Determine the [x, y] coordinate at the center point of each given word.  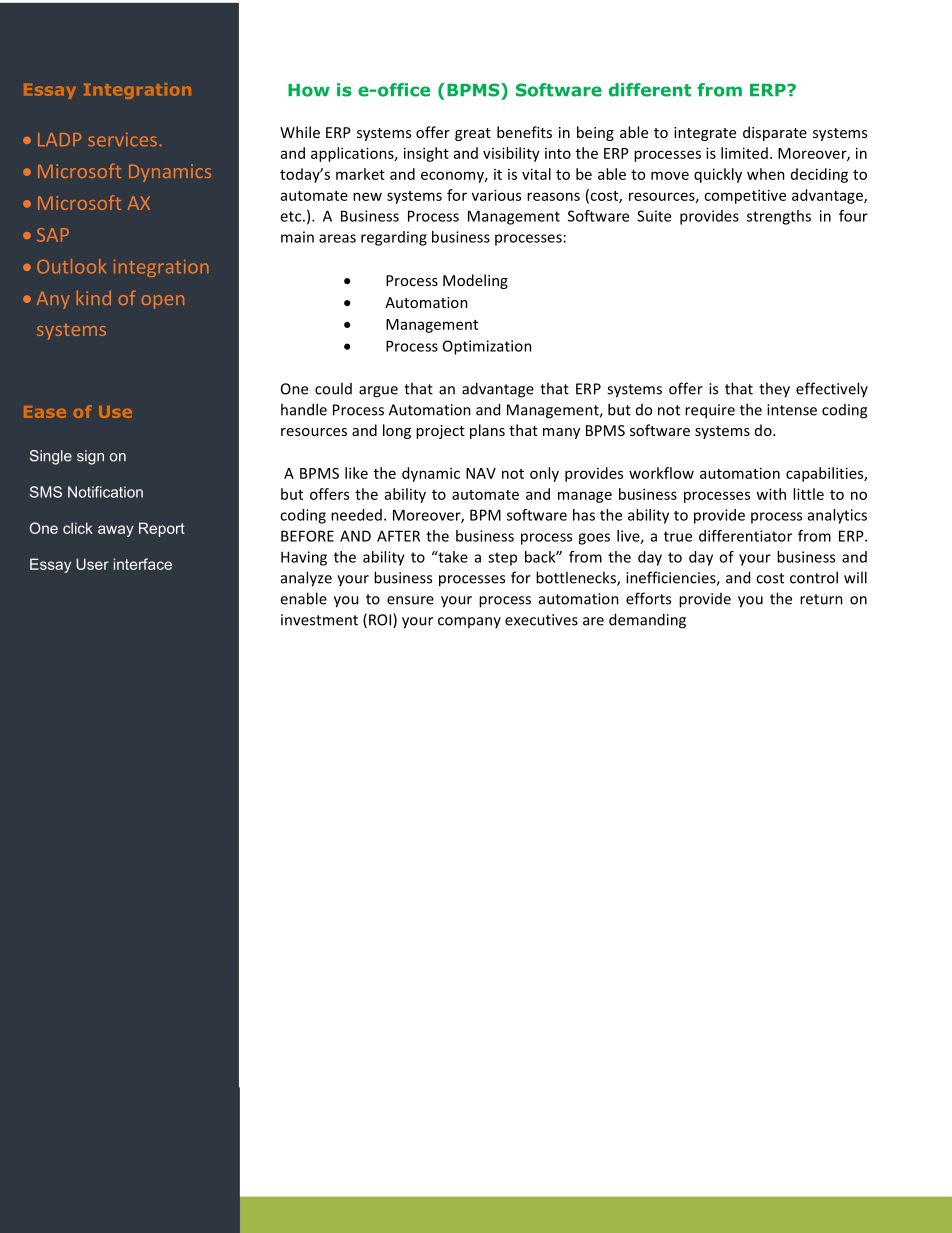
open [163, 302]
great [473, 134]
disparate [775, 133]
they [774, 390]
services [122, 139]
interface [143, 564]
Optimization [487, 347]
